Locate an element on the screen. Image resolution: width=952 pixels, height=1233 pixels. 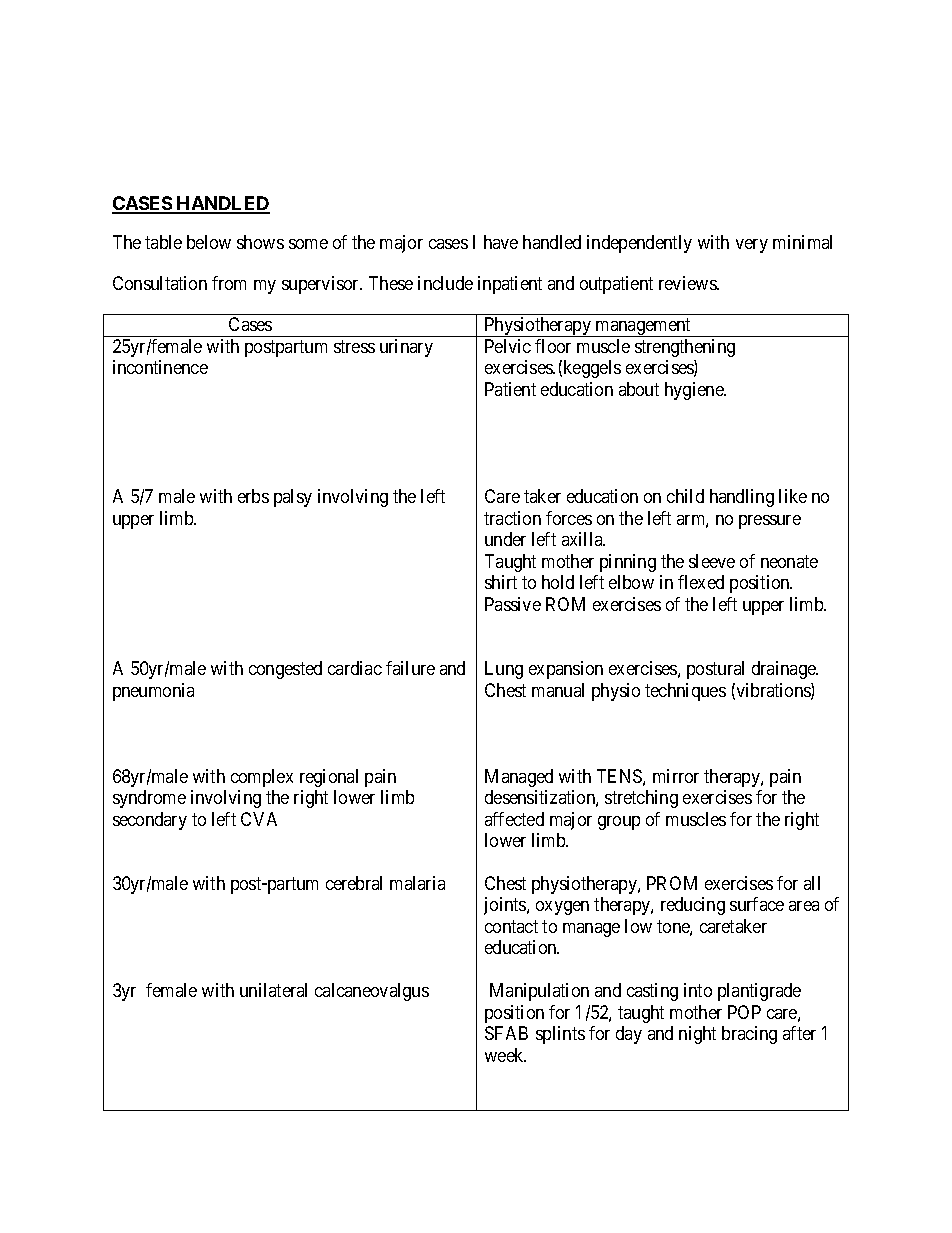
congested is located at coordinates (285, 670).
